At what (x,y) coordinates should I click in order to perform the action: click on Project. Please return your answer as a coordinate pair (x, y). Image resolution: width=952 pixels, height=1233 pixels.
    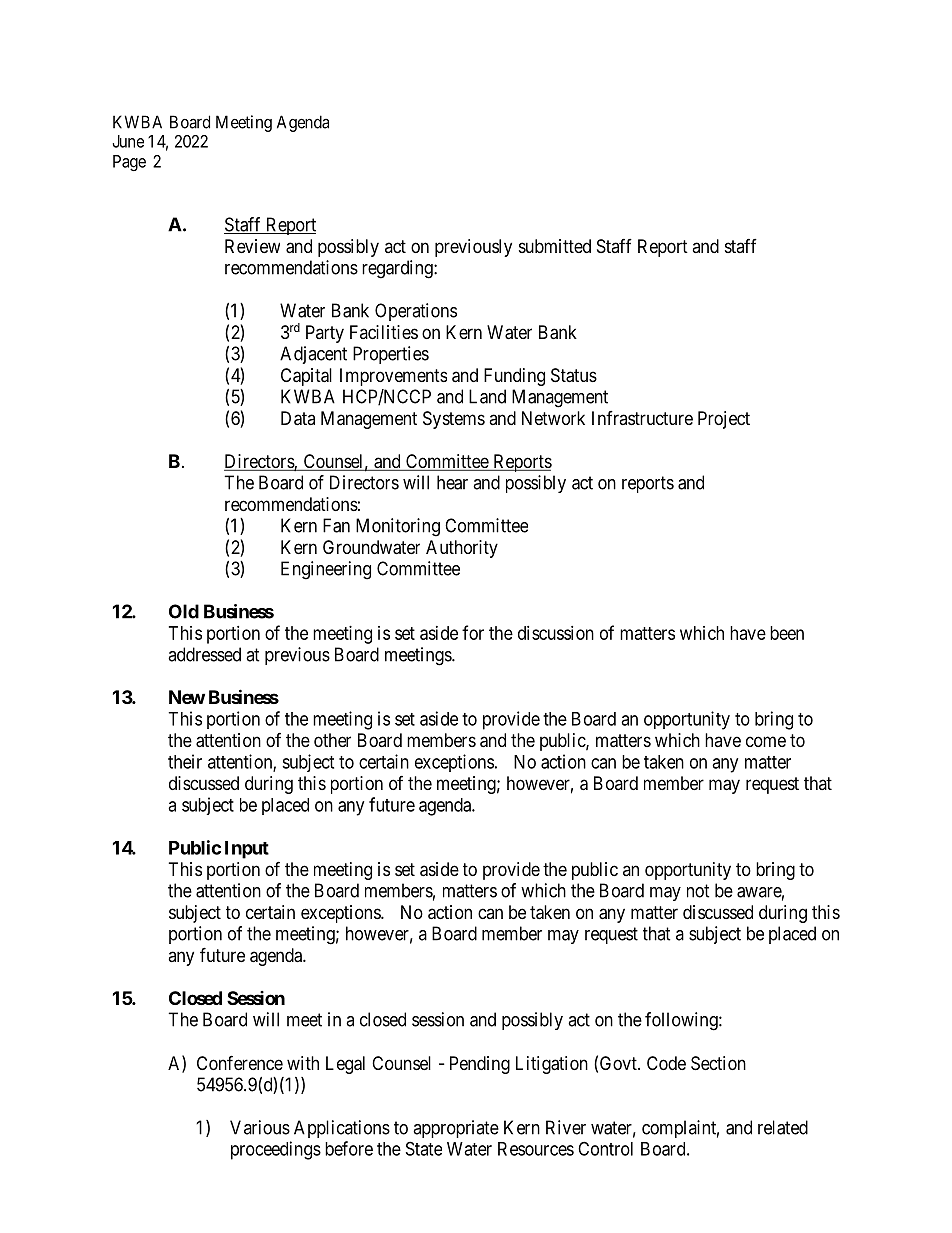
    Looking at the image, I should click on (724, 420).
